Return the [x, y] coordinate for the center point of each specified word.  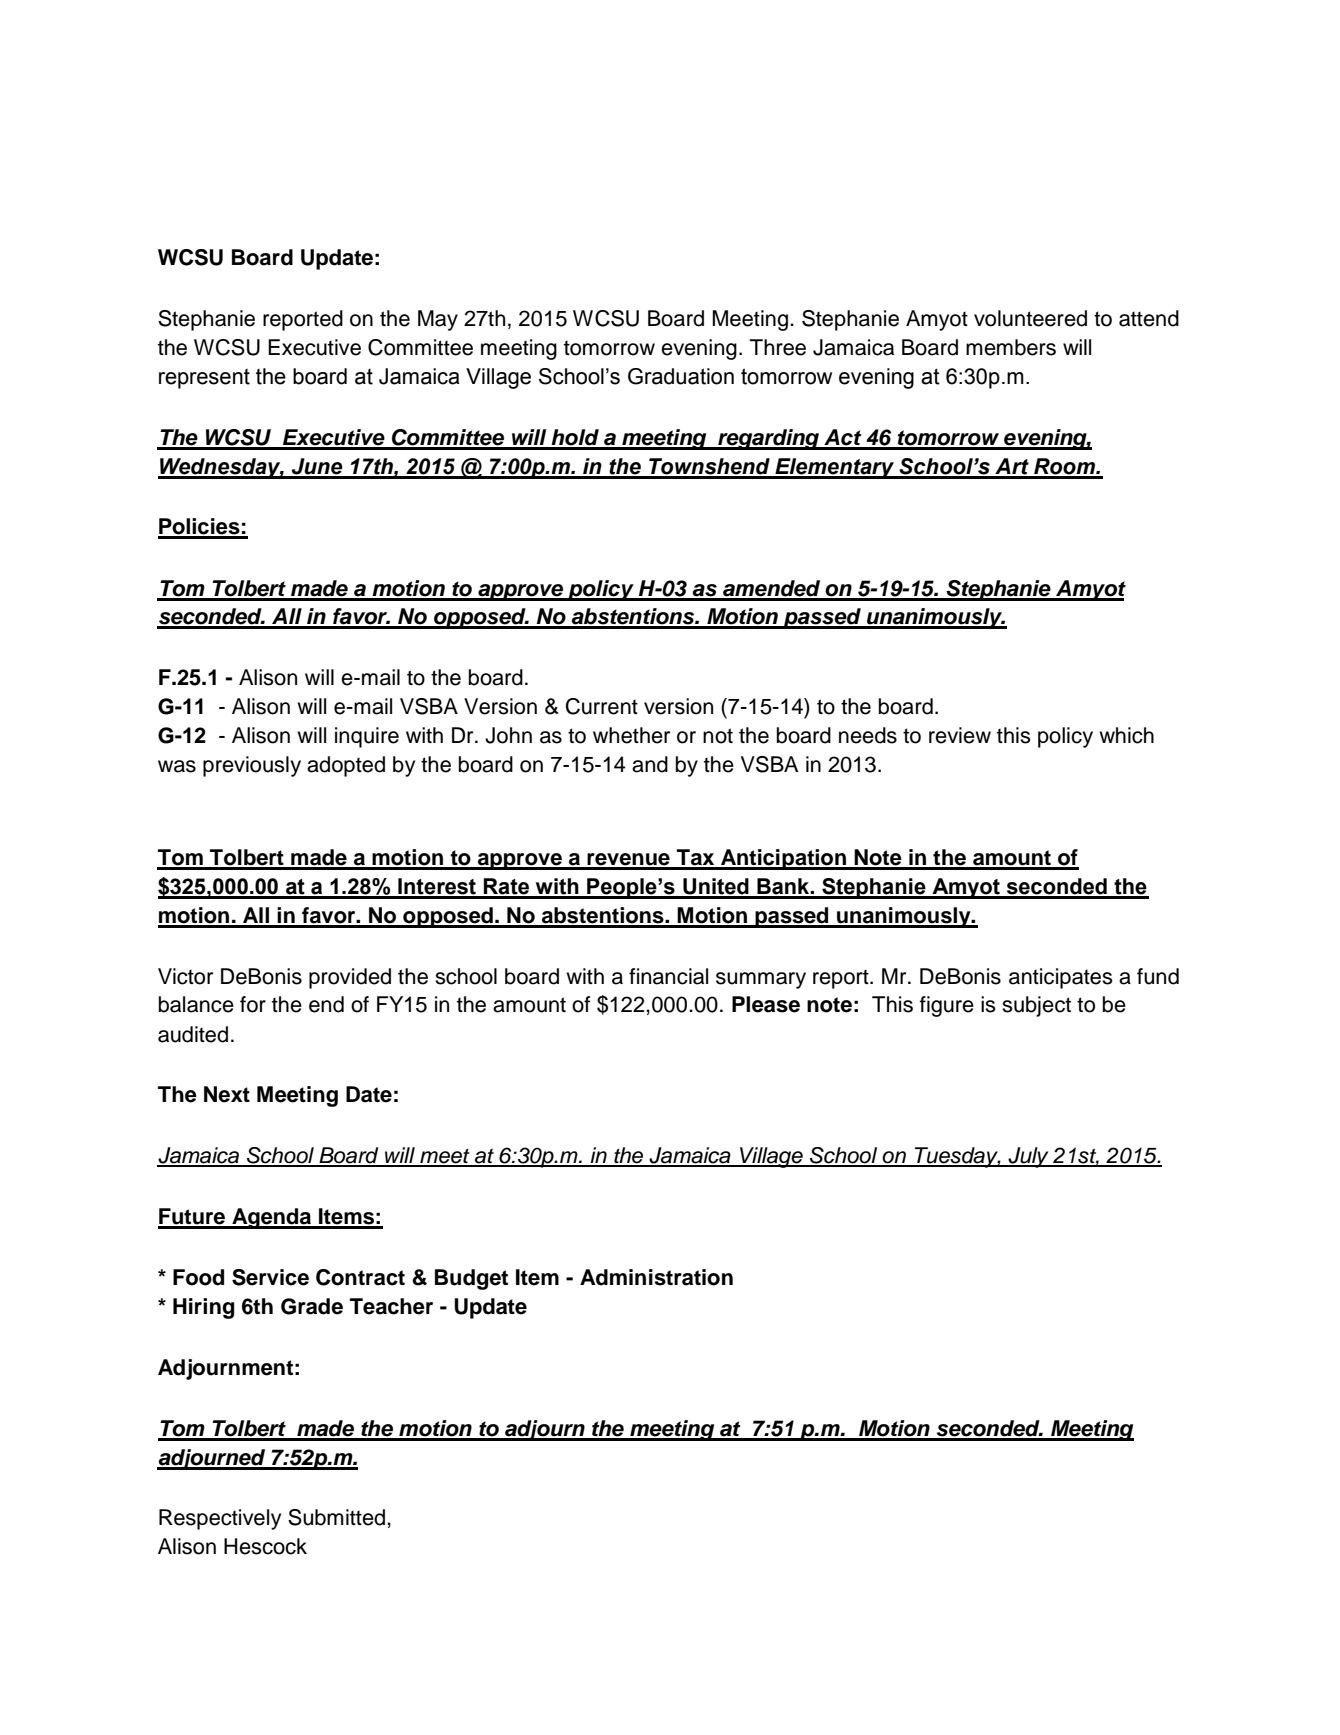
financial [668, 976]
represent [204, 379]
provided [350, 978]
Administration [656, 1277]
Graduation [681, 376]
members [1011, 347]
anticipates [1061, 978]
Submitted [336, 1517]
